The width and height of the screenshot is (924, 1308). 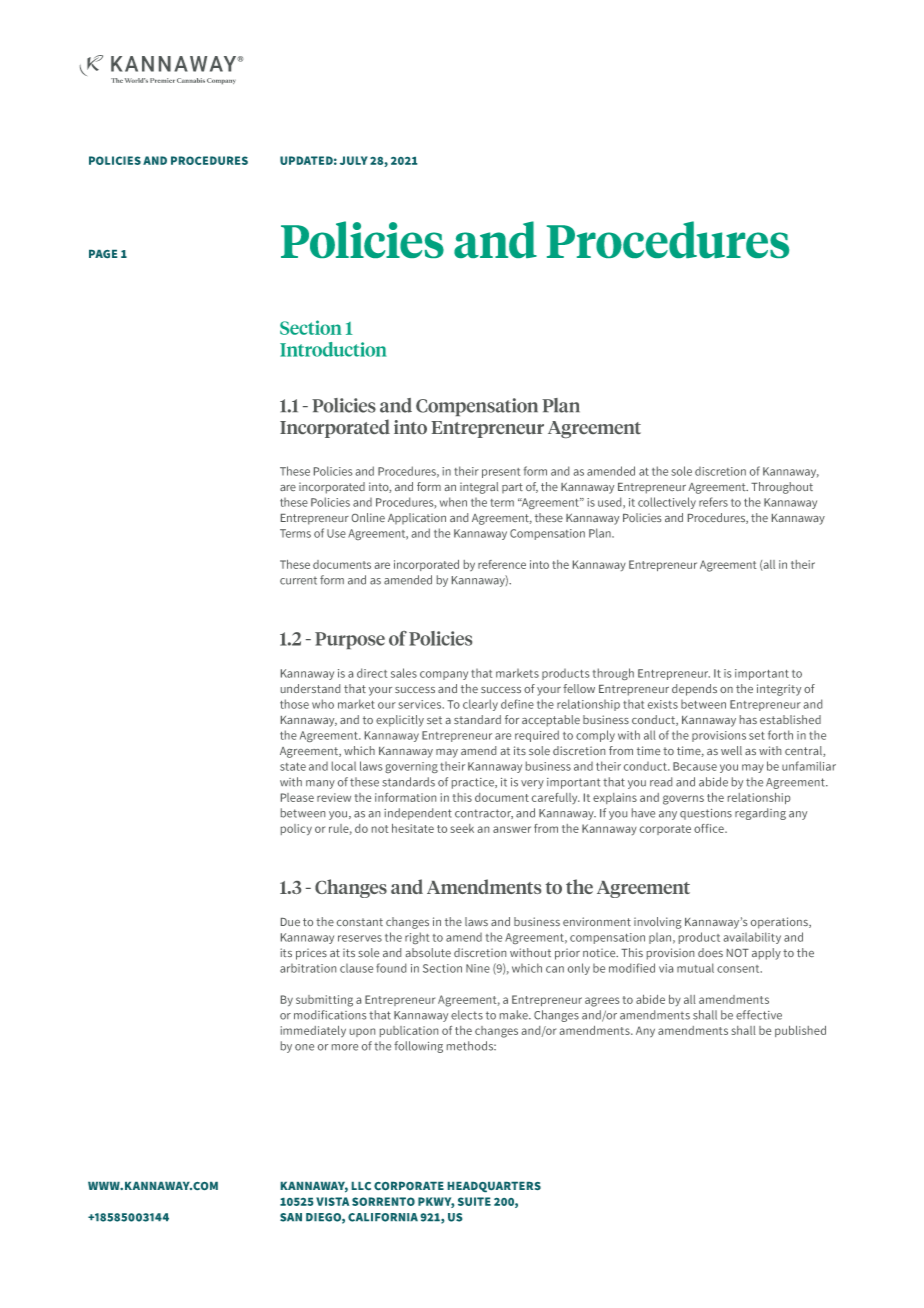 What do you see at coordinates (293, 767) in the screenshot?
I see `state` at bounding box center [293, 767].
